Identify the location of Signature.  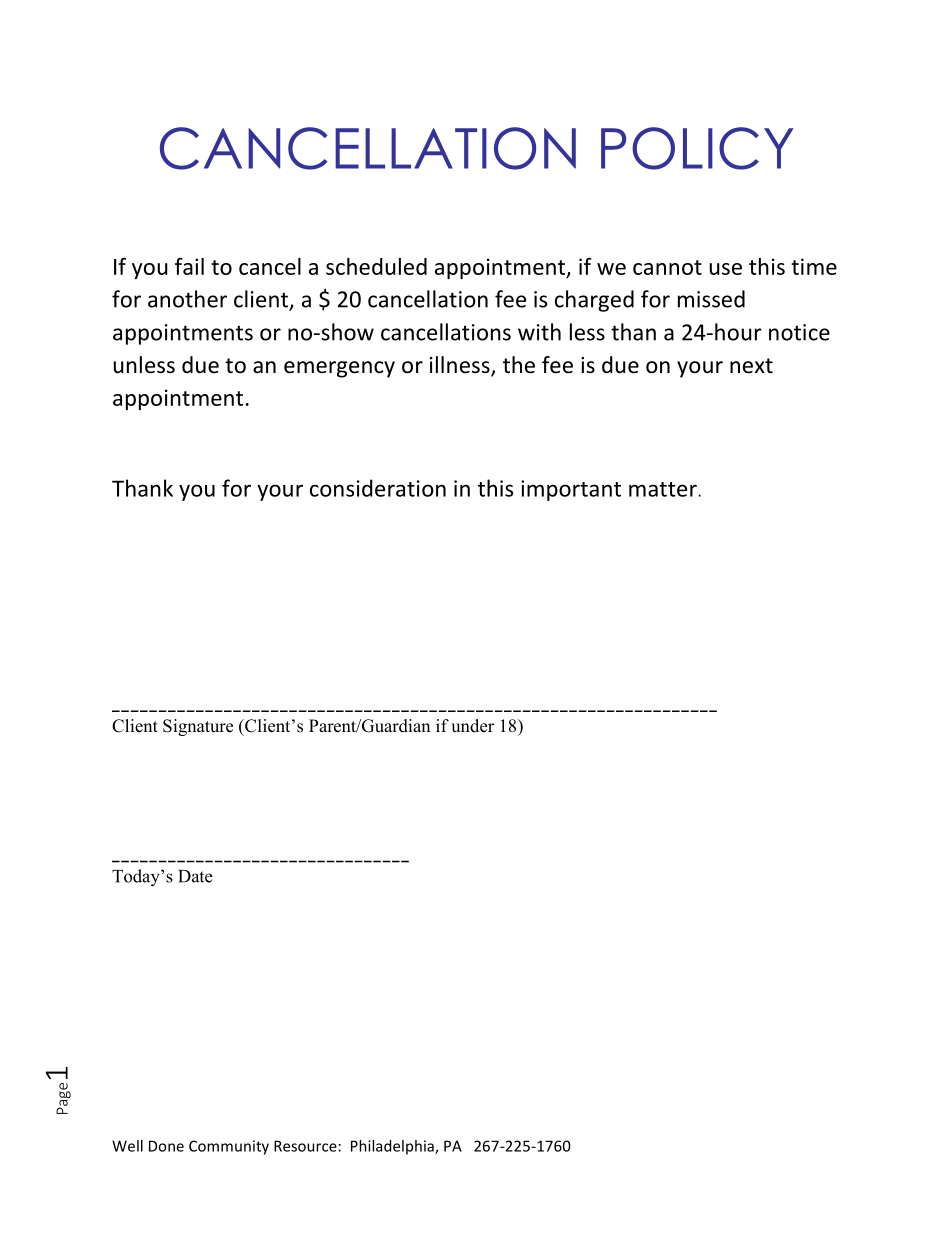
(198, 727).
